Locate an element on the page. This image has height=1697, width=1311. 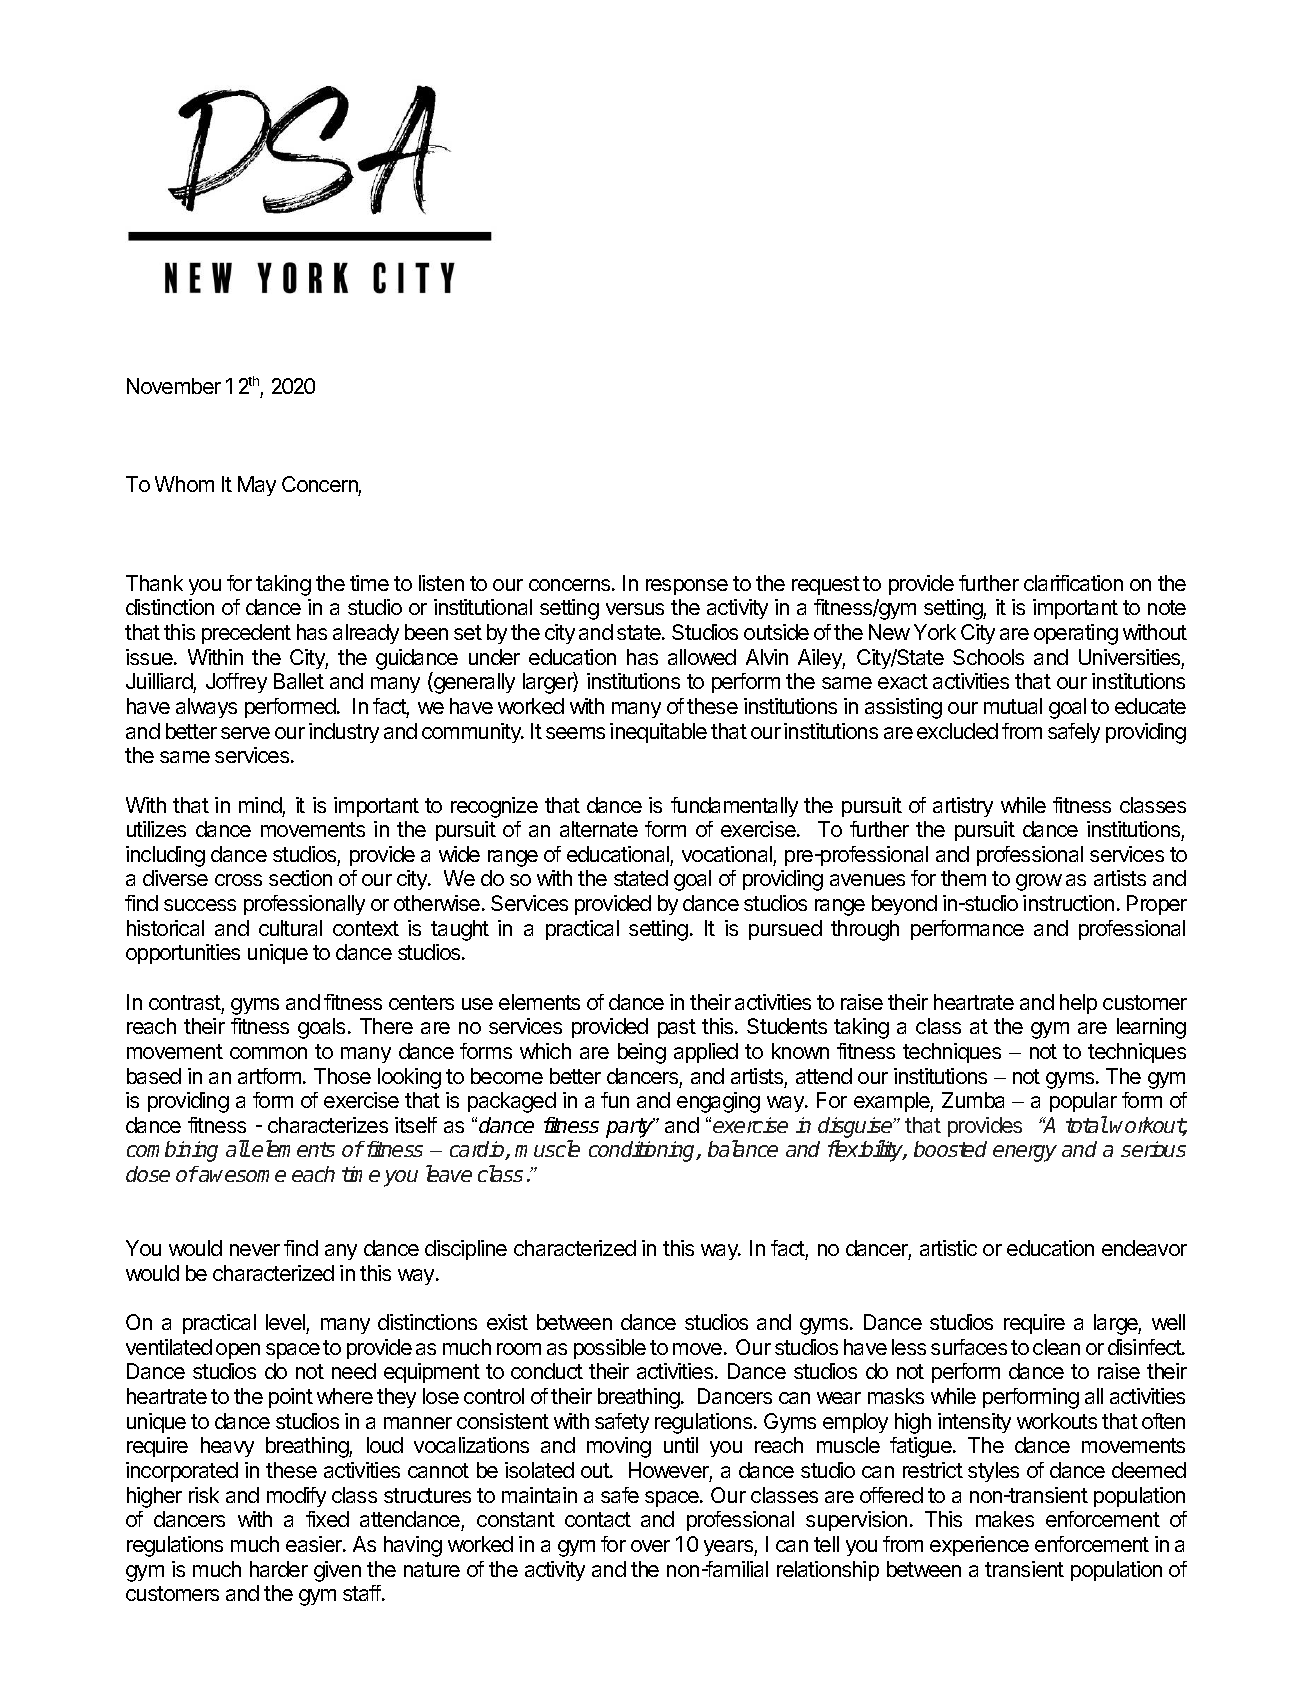
May is located at coordinates (257, 486).
